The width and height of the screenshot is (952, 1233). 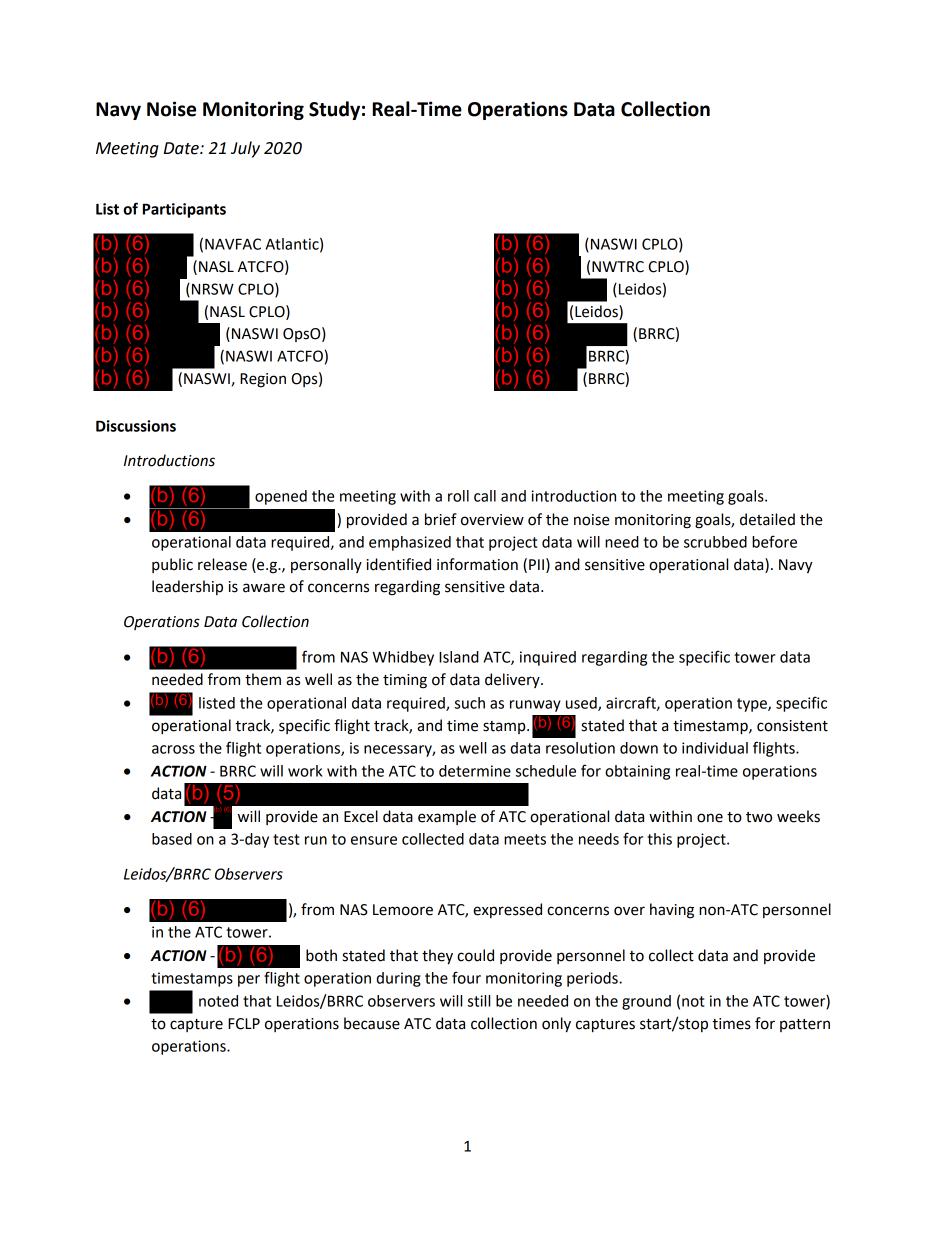 I want to click on still, so click(x=479, y=1001).
